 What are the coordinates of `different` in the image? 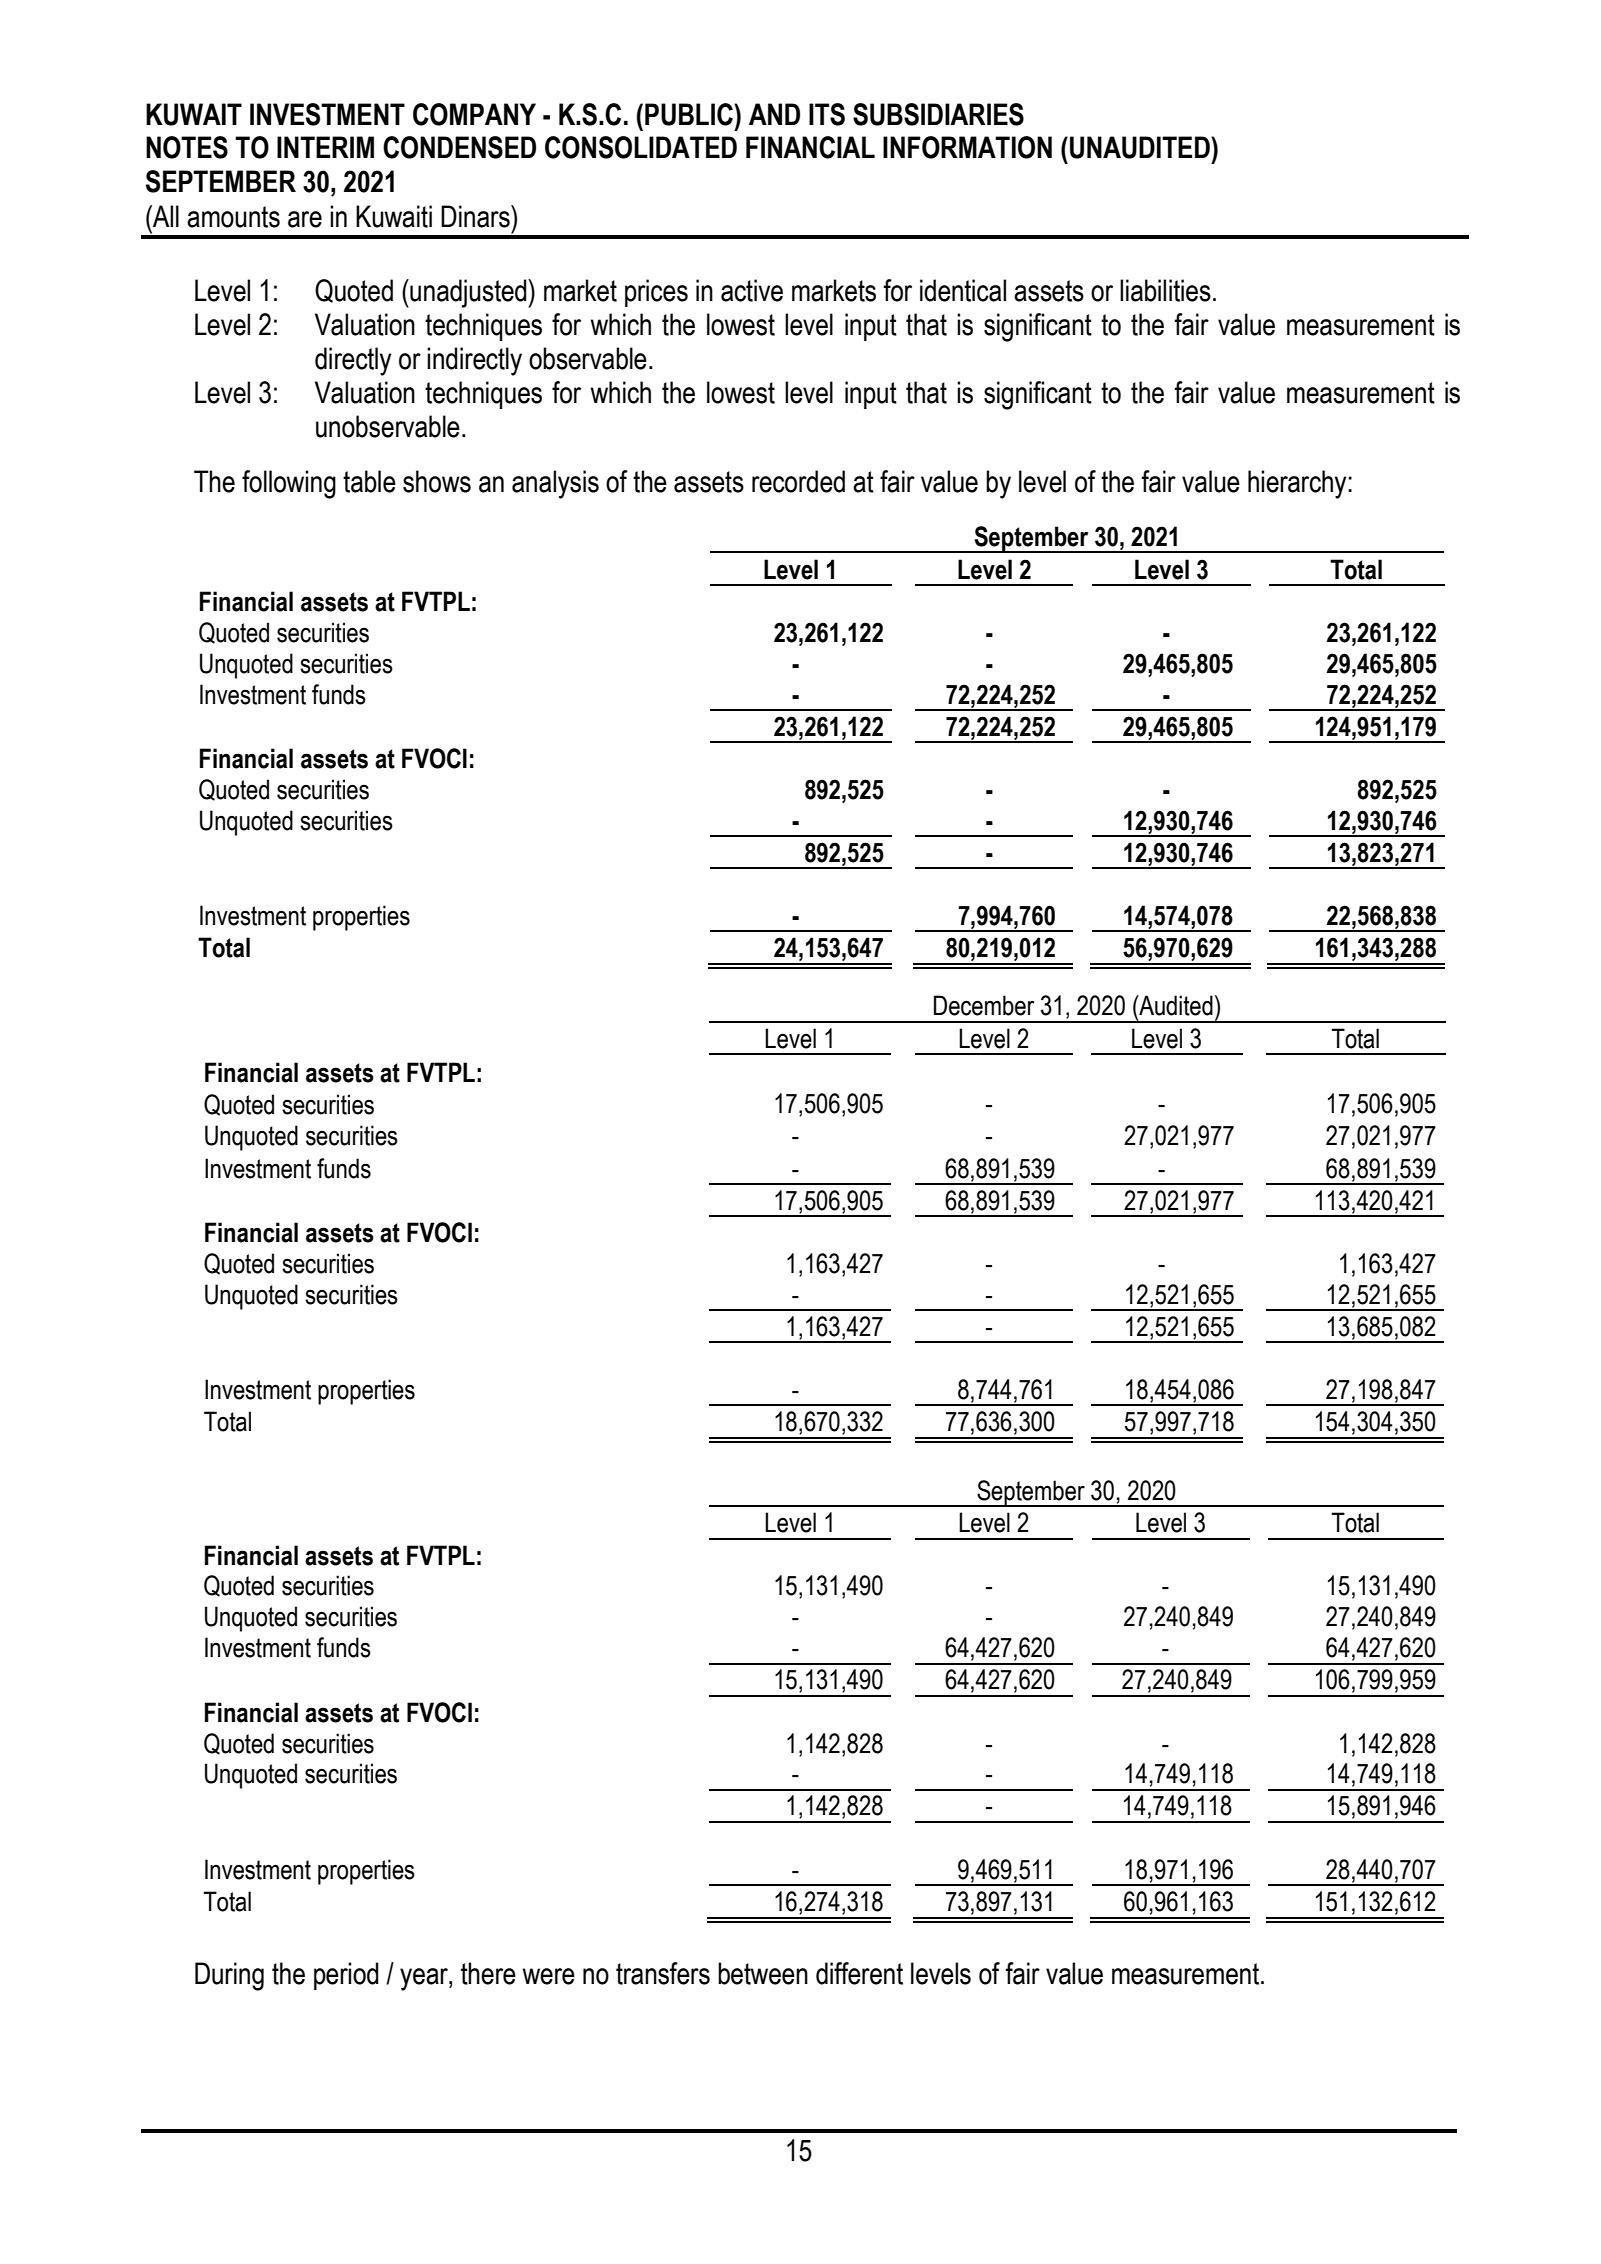 It's located at (859, 1973).
